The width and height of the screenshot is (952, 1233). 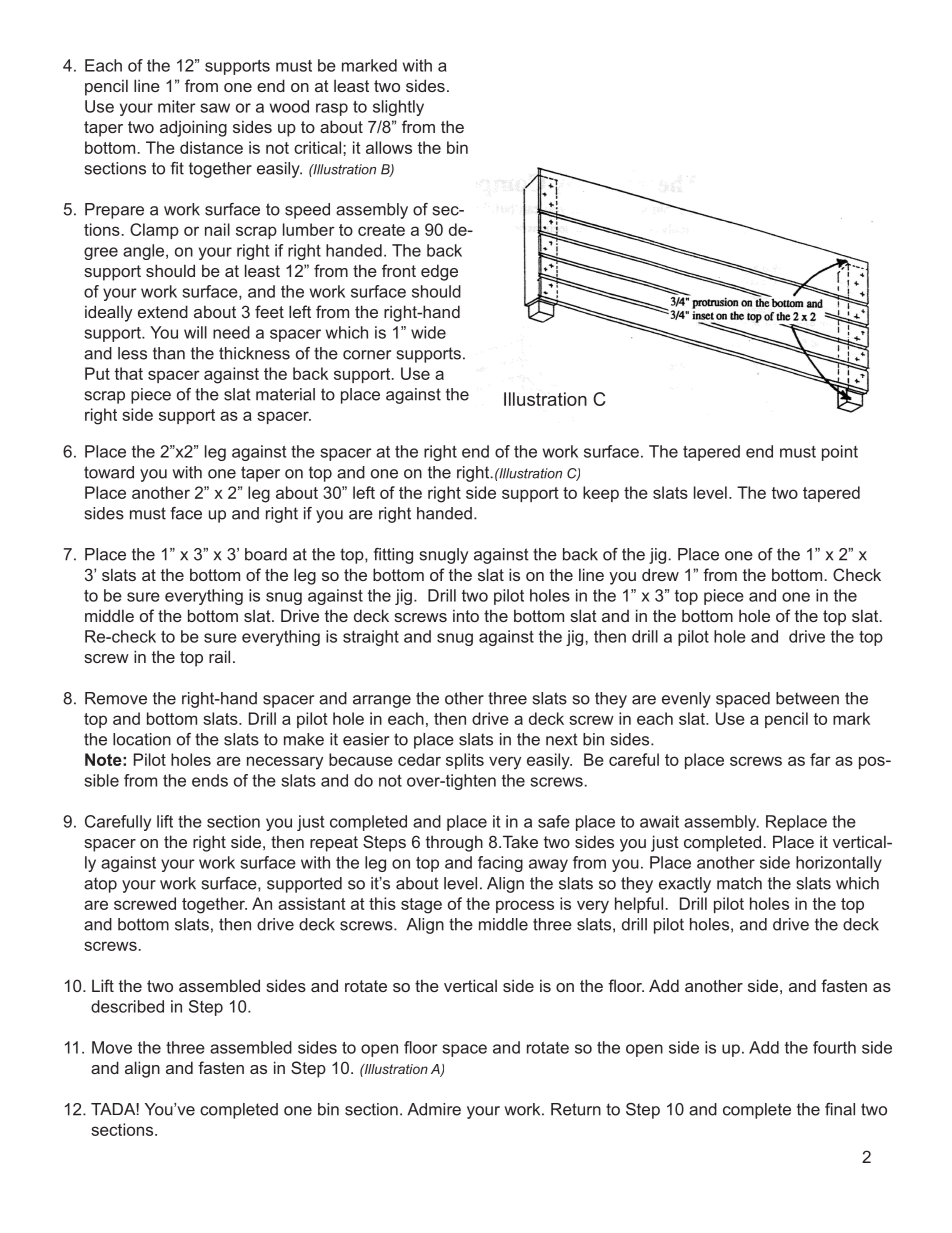 I want to click on Admire, so click(x=434, y=1109).
